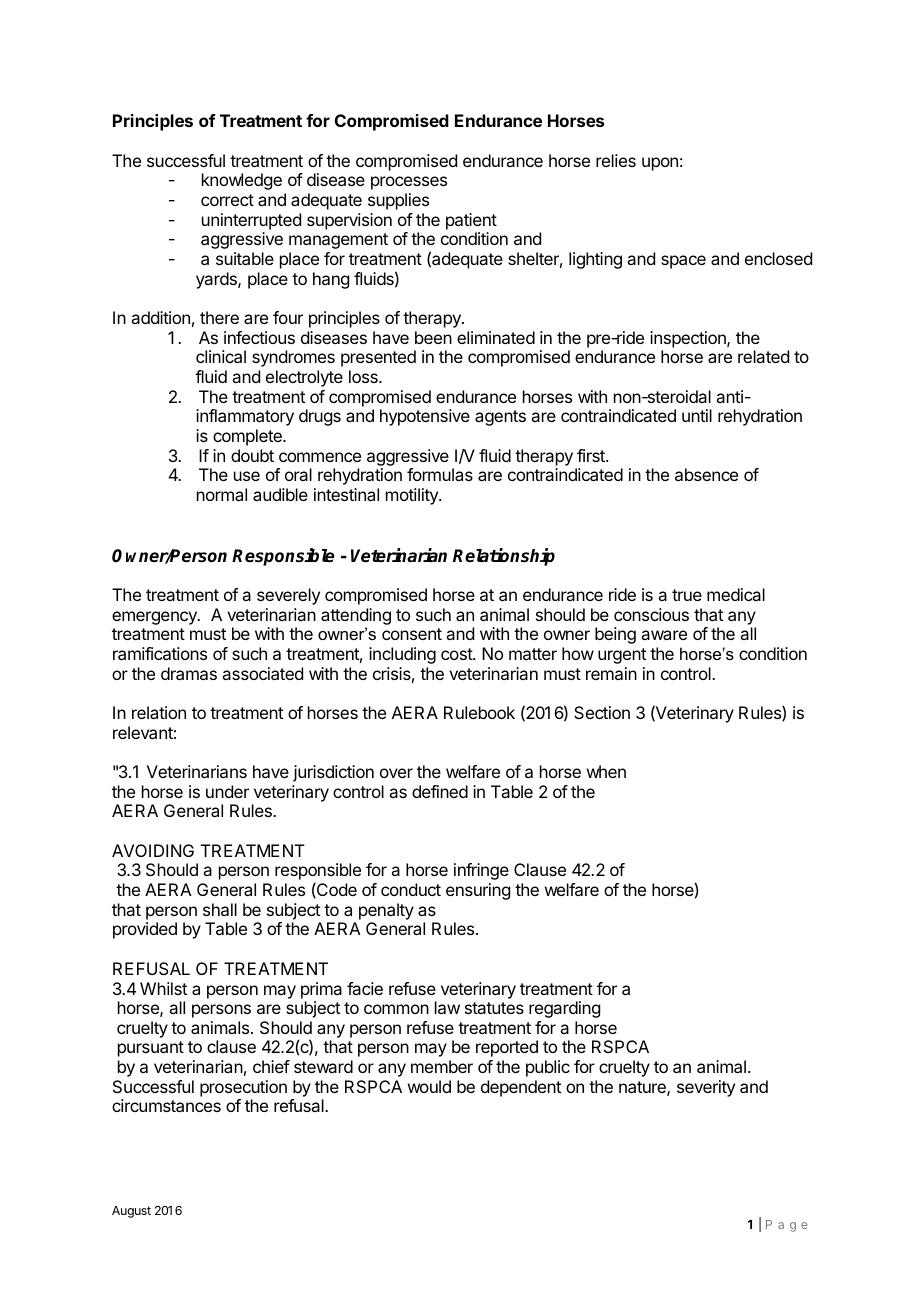 The image size is (924, 1309). What do you see at coordinates (664, 635) in the screenshot?
I see `aware` at bounding box center [664, 635].
